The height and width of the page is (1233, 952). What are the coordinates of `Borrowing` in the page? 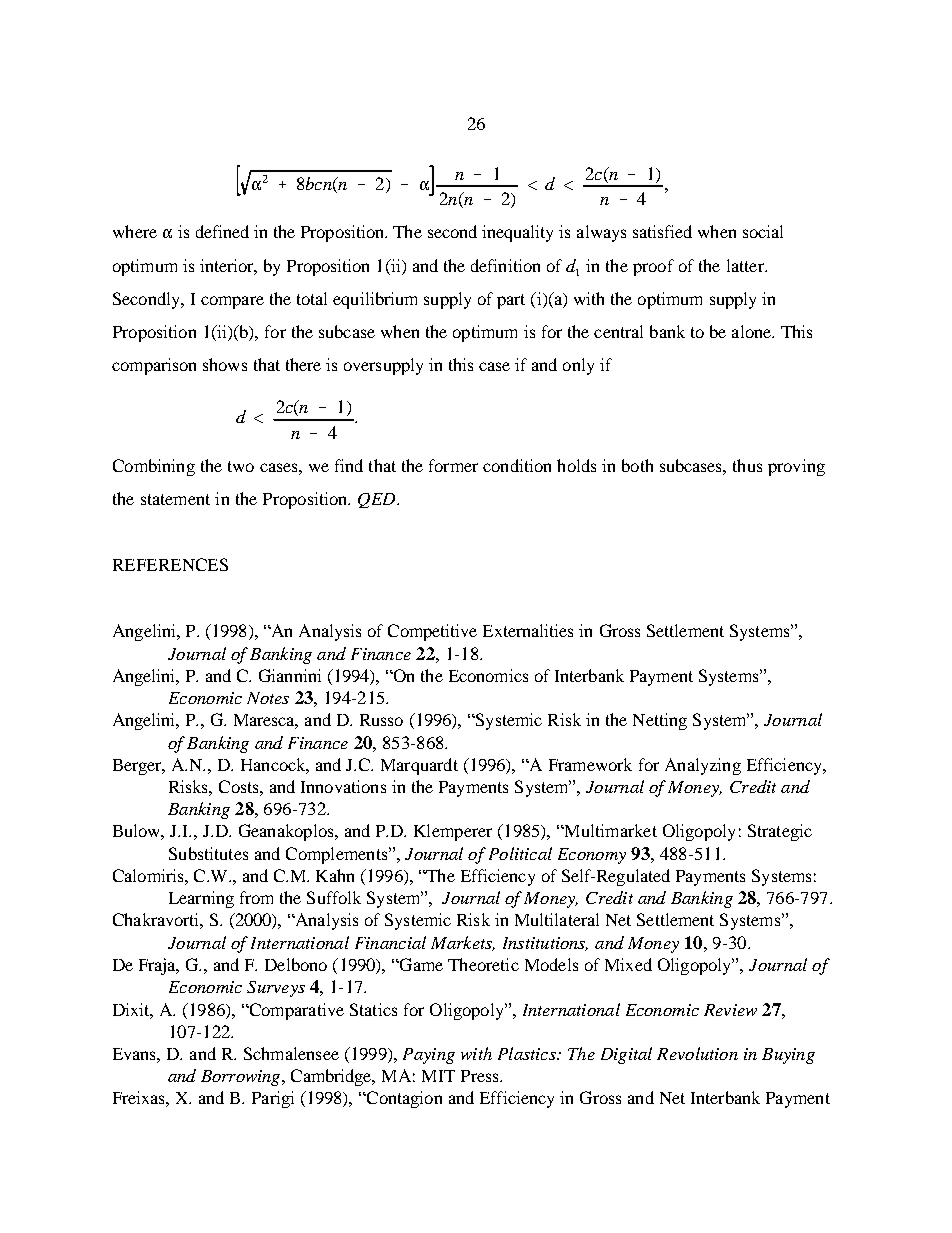 It's located at (242, 1078).
